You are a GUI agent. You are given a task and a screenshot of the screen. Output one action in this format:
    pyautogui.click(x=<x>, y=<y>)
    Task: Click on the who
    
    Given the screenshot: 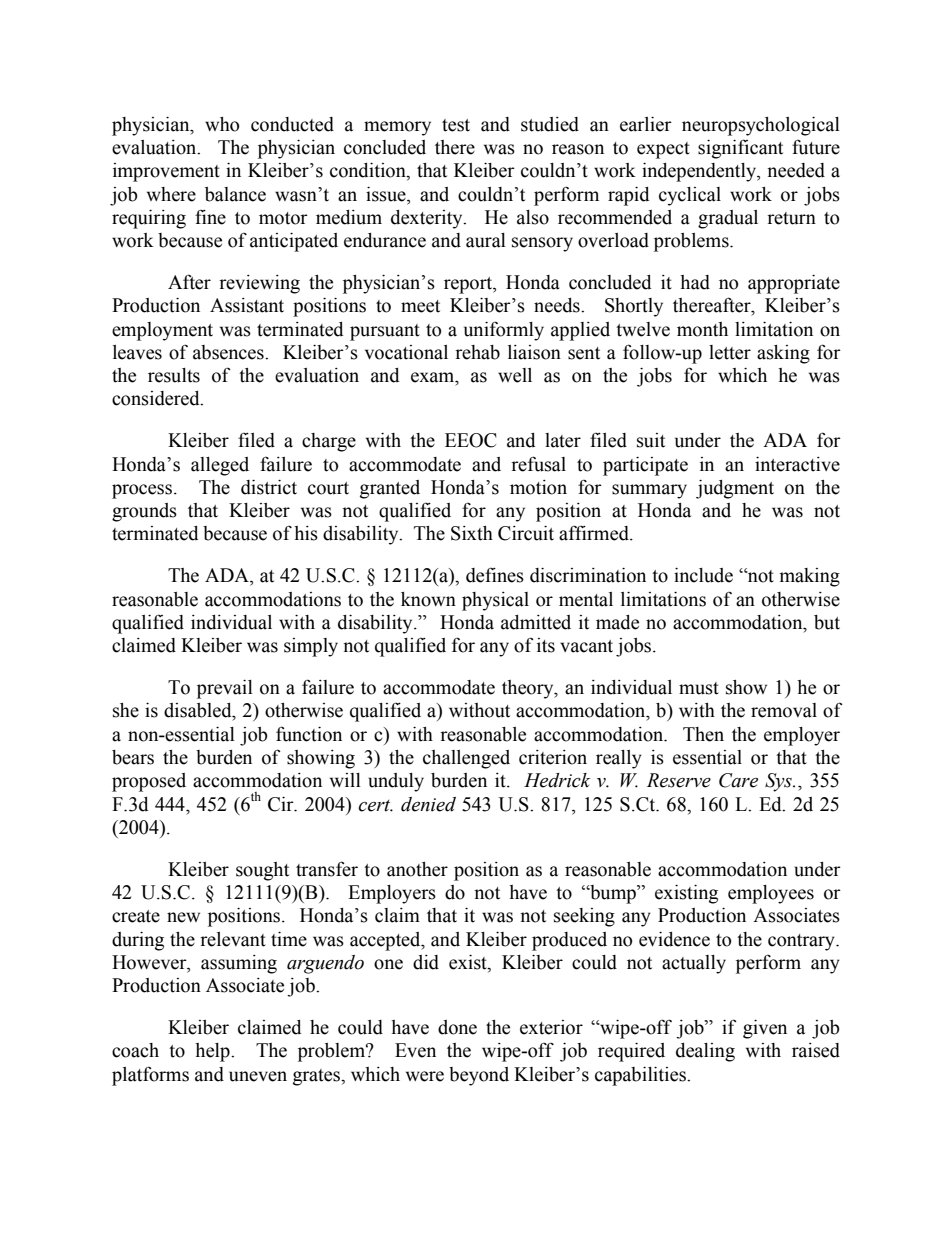 What is the action you would take?
    pyautogui.click(x=222, y=124)
